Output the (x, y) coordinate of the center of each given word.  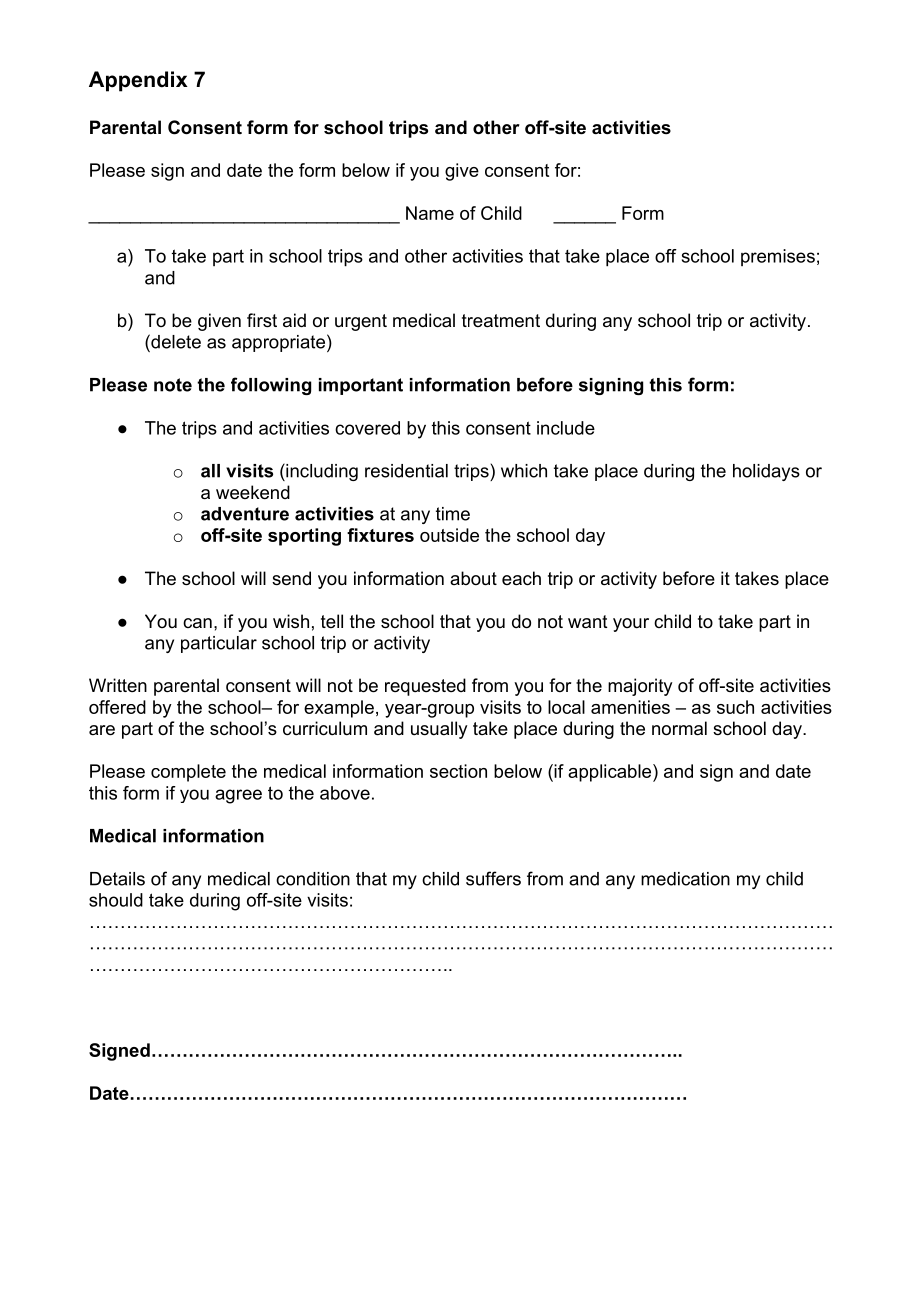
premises (778, 257)
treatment (501, 321)
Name (430, 213)
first (262, 320)
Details (117, 879)
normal (679, 728)
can (197, 623)
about (473, 578)
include (566, 428)
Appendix (138, 81)
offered (117, 707)
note (173, 385)
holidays (766, 472)
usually (439, 730)
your (631, 625)
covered (367, 428)
